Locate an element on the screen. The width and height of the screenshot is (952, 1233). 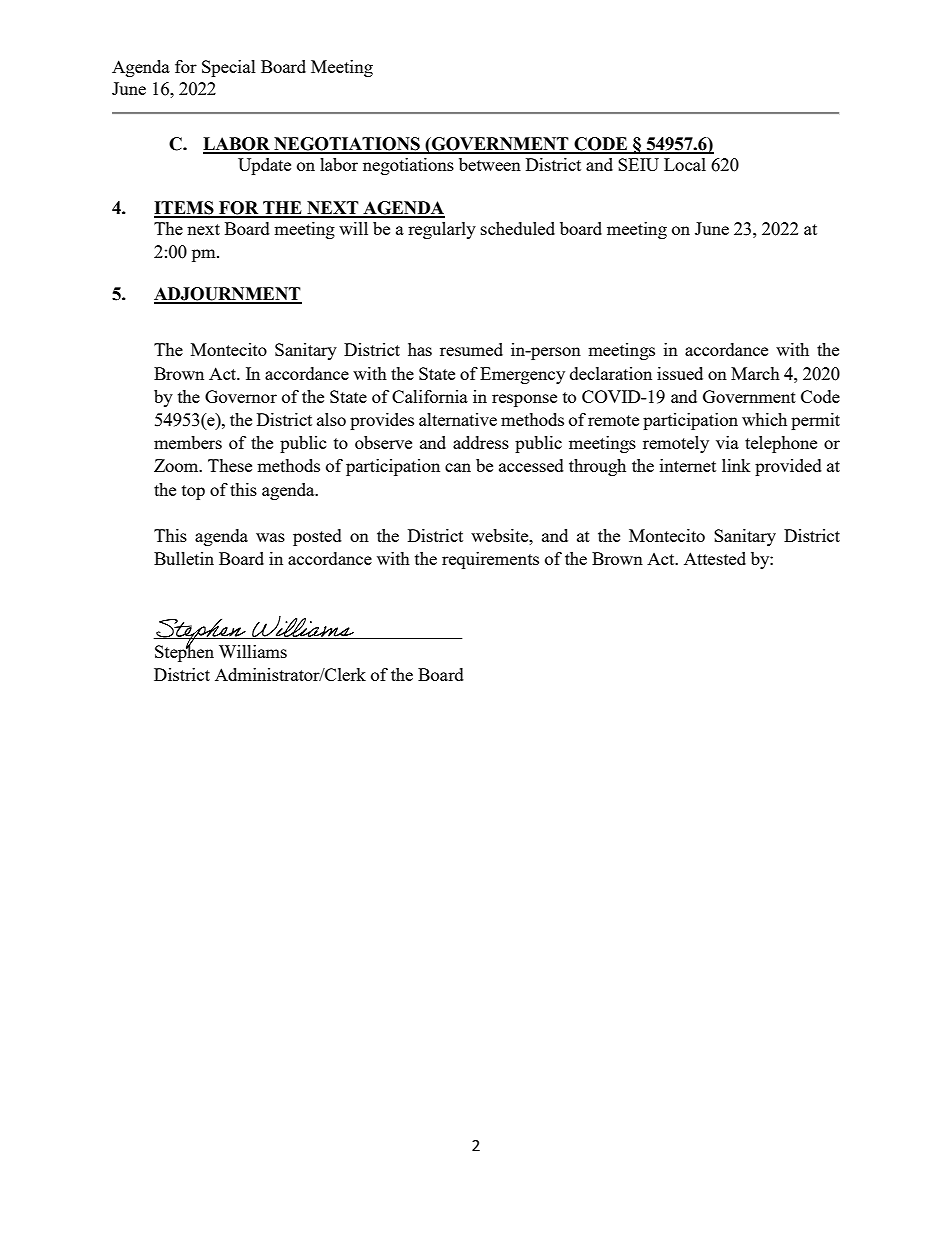
requirements is located at coordinates (490, 560).
